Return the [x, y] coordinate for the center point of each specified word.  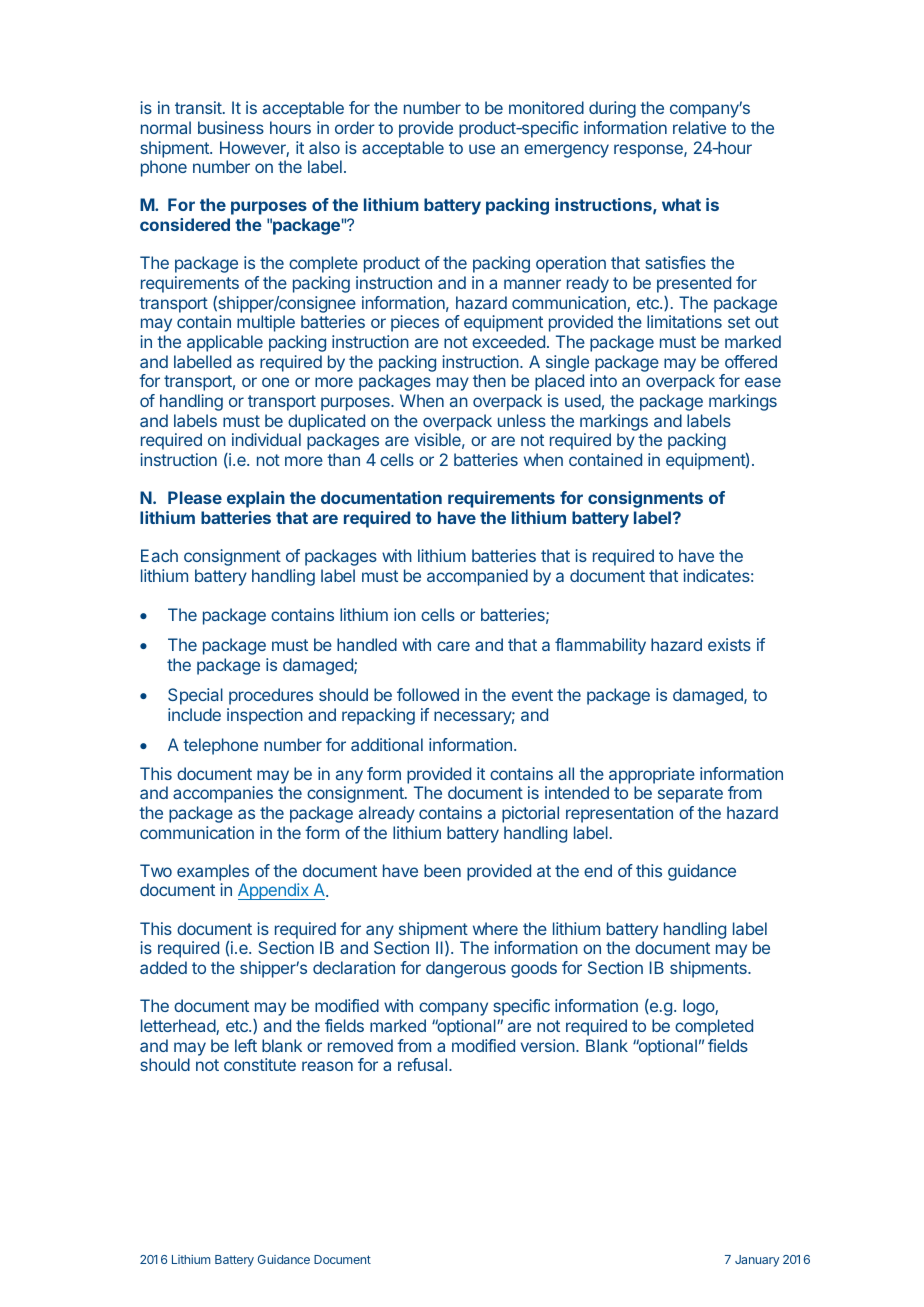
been [442, 870]
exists [729, 644]
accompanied [477, 577]
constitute [260, 1064]
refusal [424, 1064]
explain [256, 499]
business [231, 127]
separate [690, 795]
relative [699, 127]
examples [213, 872]
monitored [546, 107]
